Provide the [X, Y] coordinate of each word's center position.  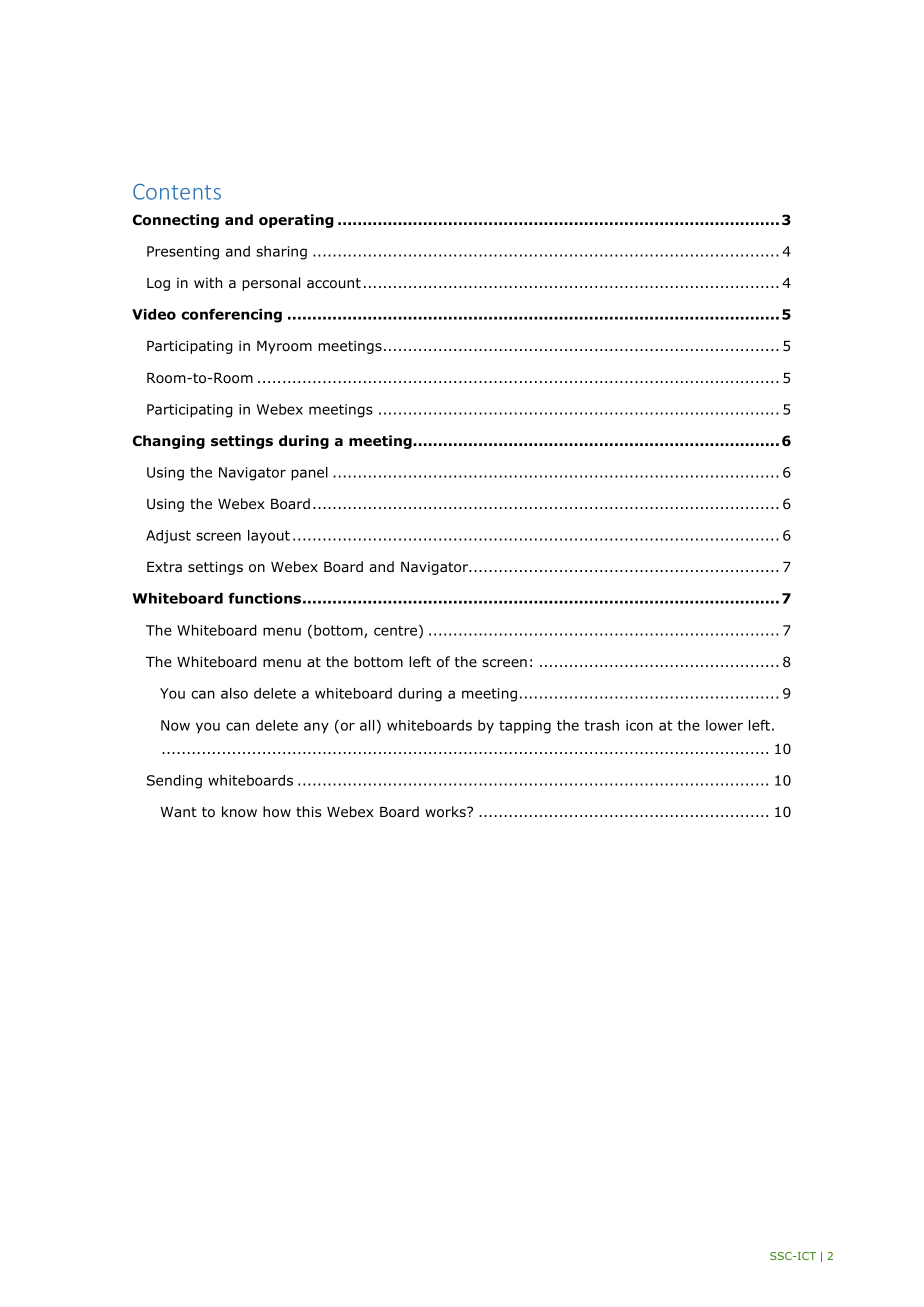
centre [397, 631]
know [239, 811]
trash [601, 725]
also [234, 693]
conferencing [231, 316]
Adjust [168, 537]
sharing [281, 253]
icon [639, 725]
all [367, 725]
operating [296, 221]
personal [271, 284]
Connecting [176, 221]
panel [309, 474]
